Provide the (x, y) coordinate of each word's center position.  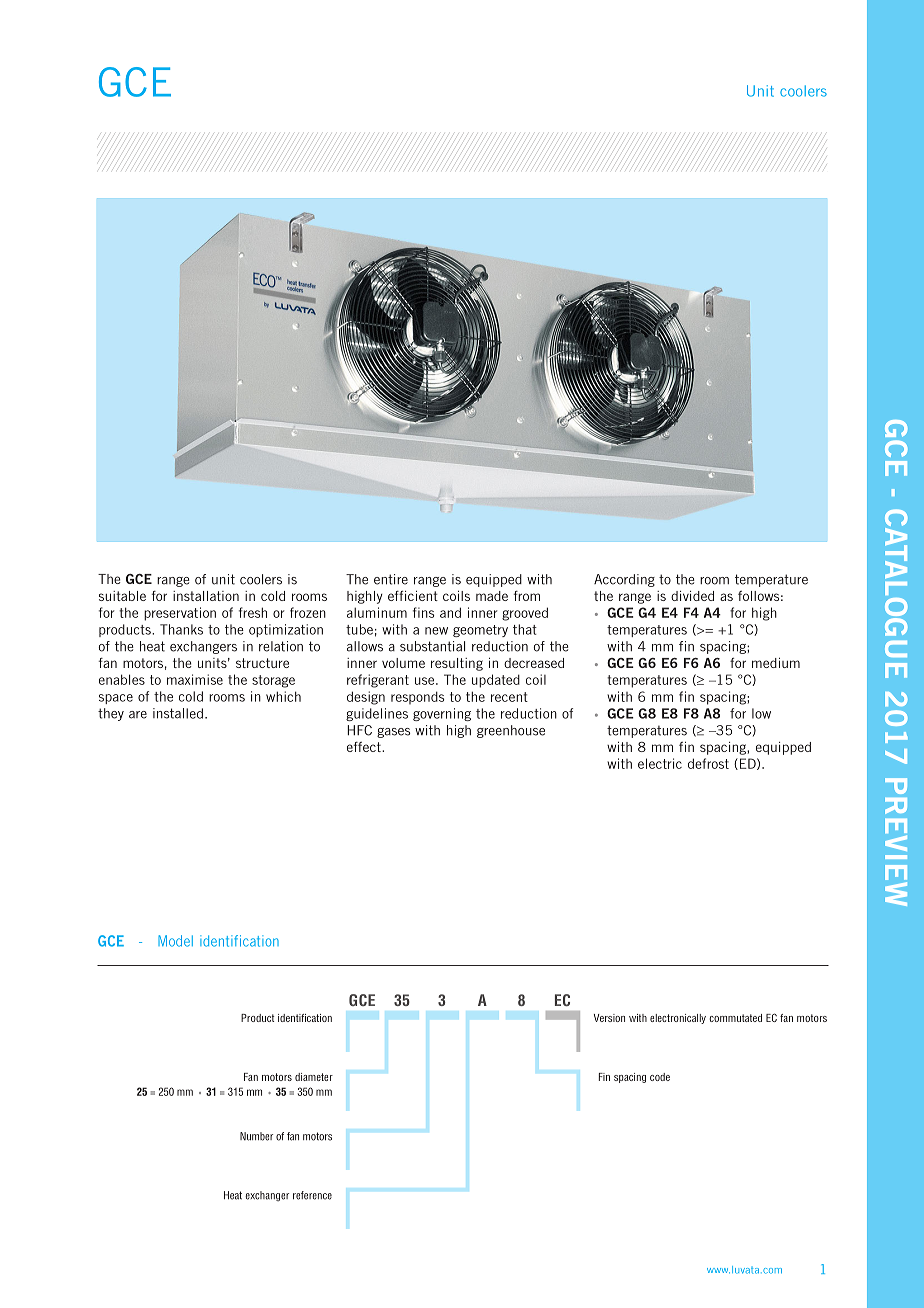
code (660, 1077)
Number (256, 1136)
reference (312, 1195)
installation (206, 596)
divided (692, 596)
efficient (413, 595)
